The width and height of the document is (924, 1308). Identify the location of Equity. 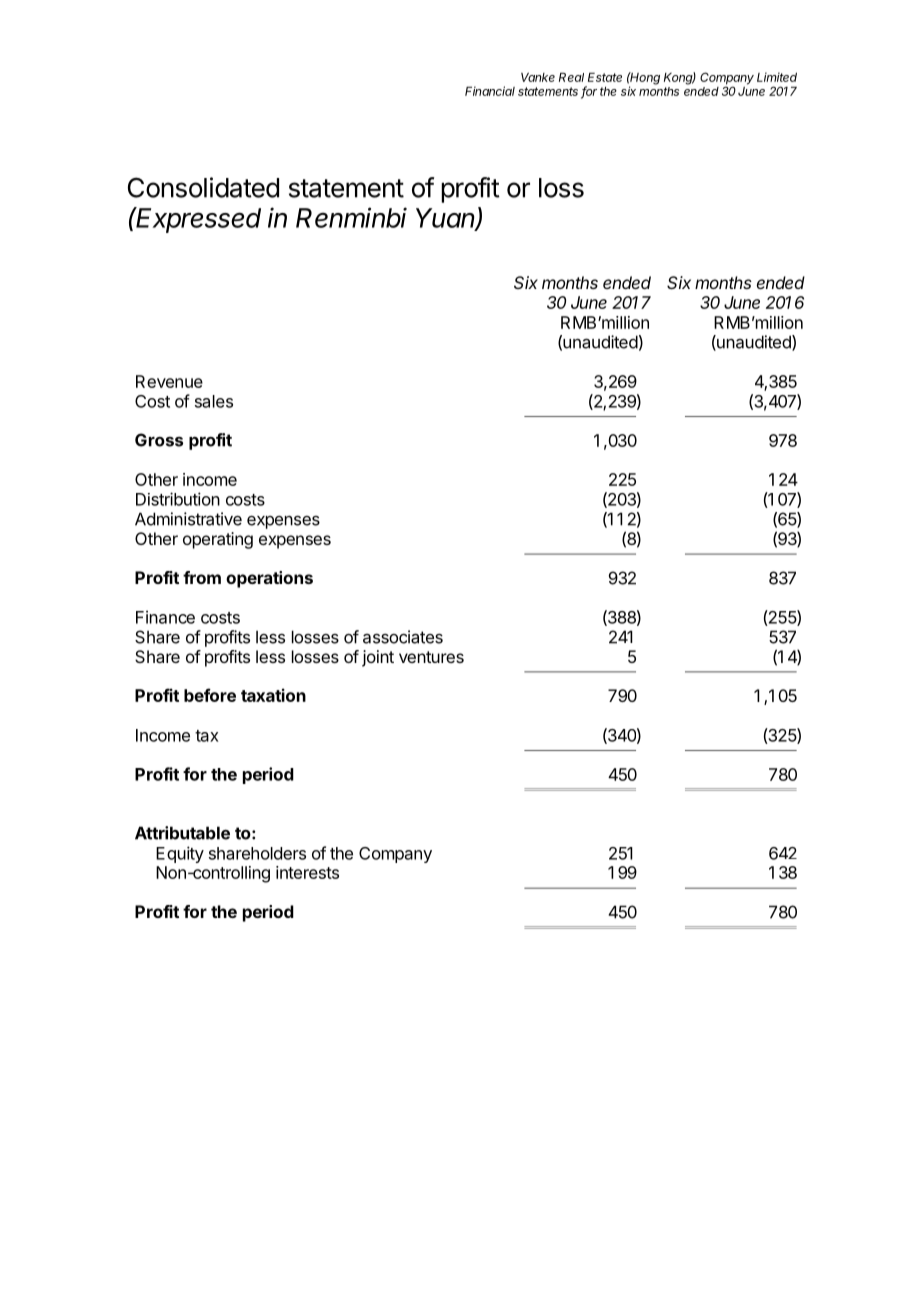
(180, 854).
